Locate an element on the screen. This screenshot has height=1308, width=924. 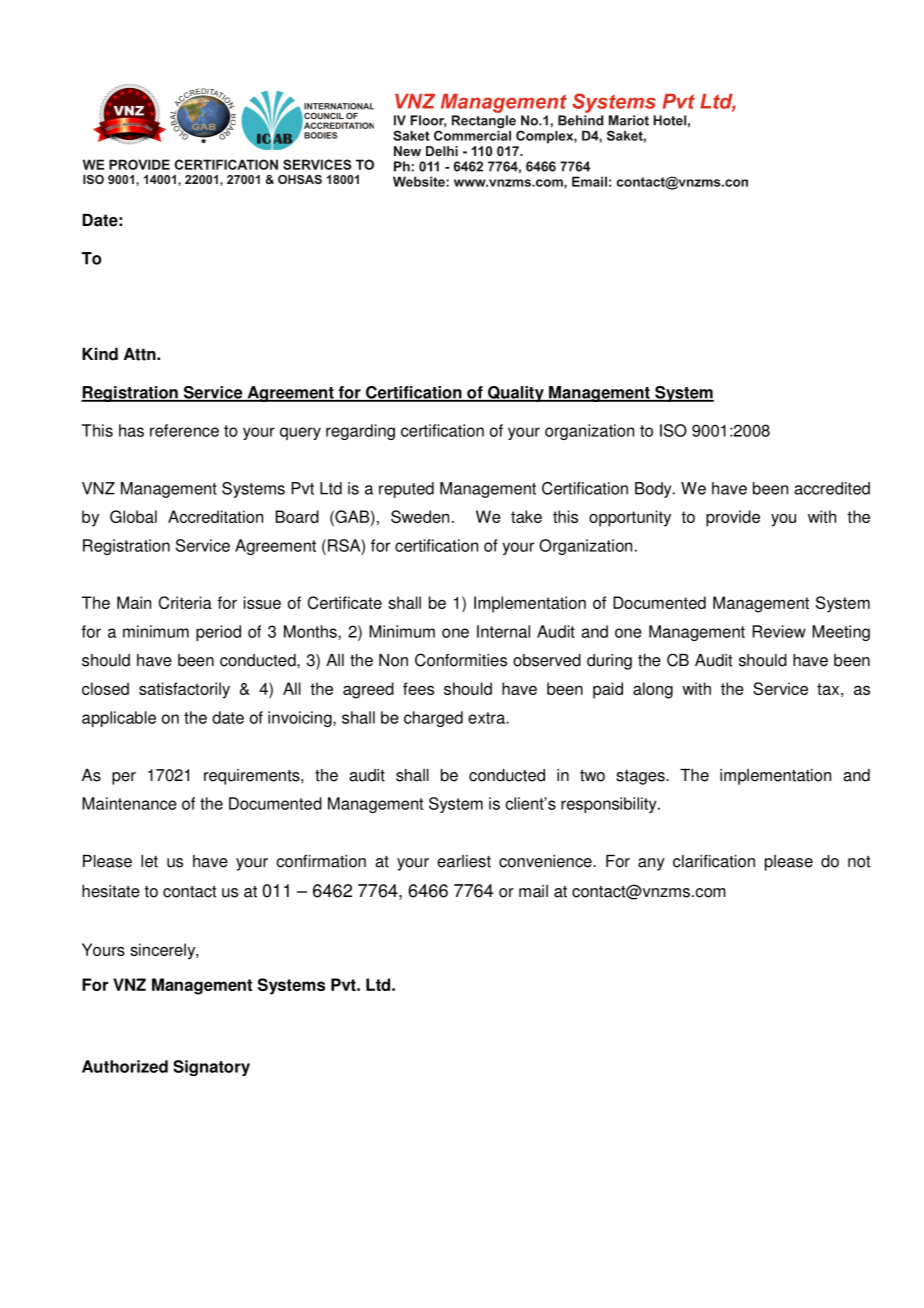
provide is located at coordinates (733, 518).
